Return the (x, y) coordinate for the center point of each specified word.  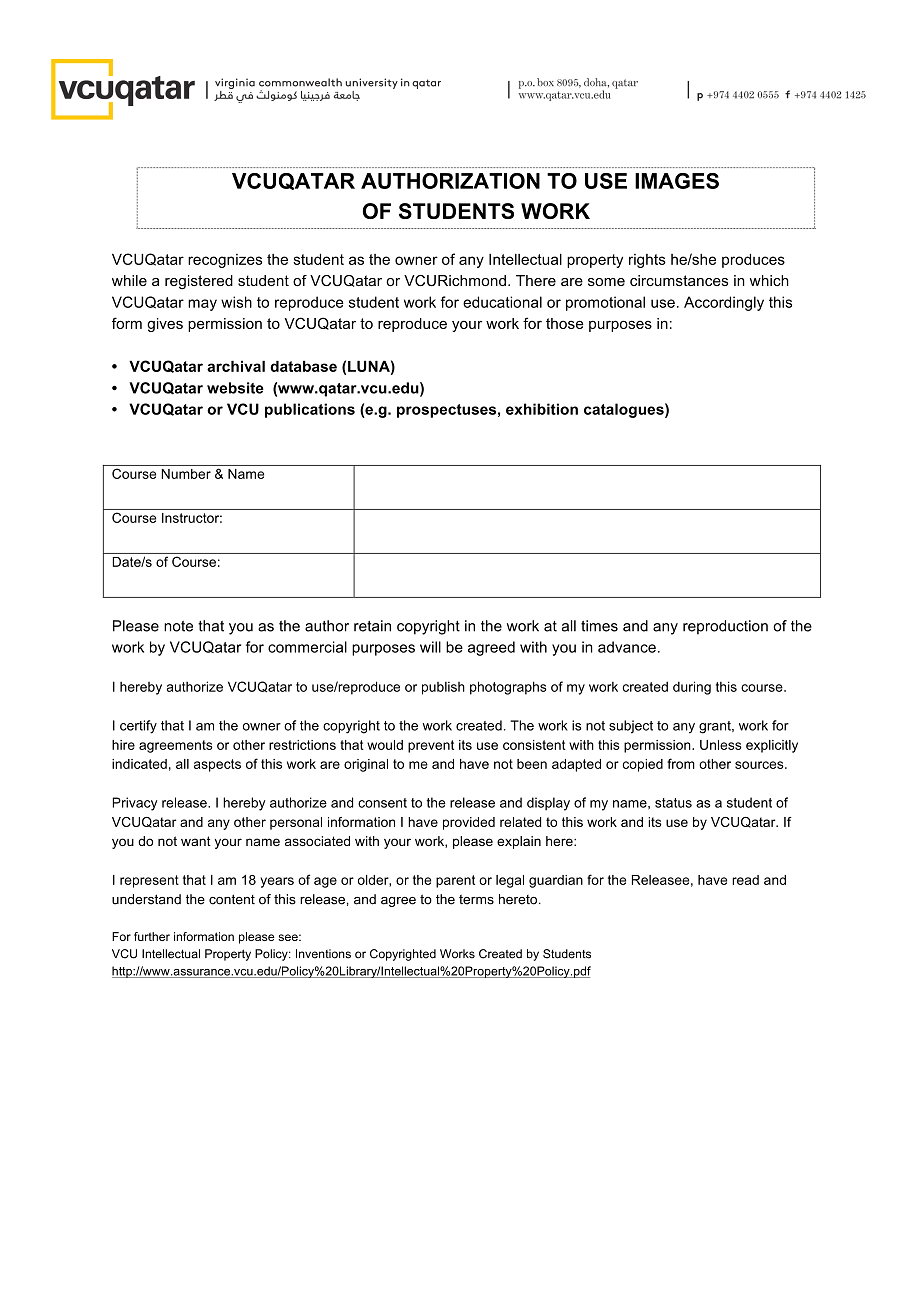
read (745, 880)
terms (476, 900)
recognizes (225, 261)
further (152, 936)
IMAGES (677, 181)
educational (502, 302)
